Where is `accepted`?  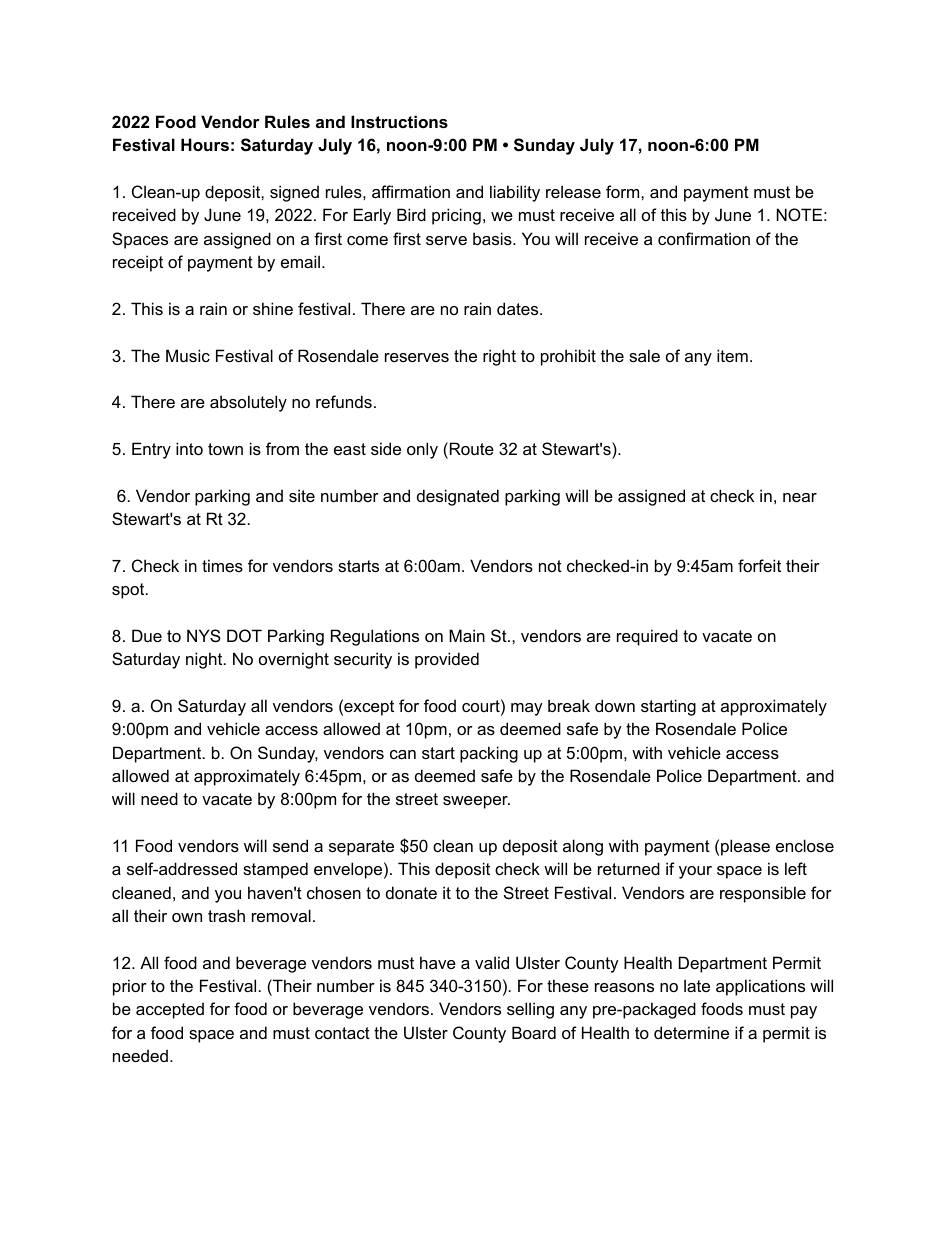 accepted is located at coordinates (170, 1010).
